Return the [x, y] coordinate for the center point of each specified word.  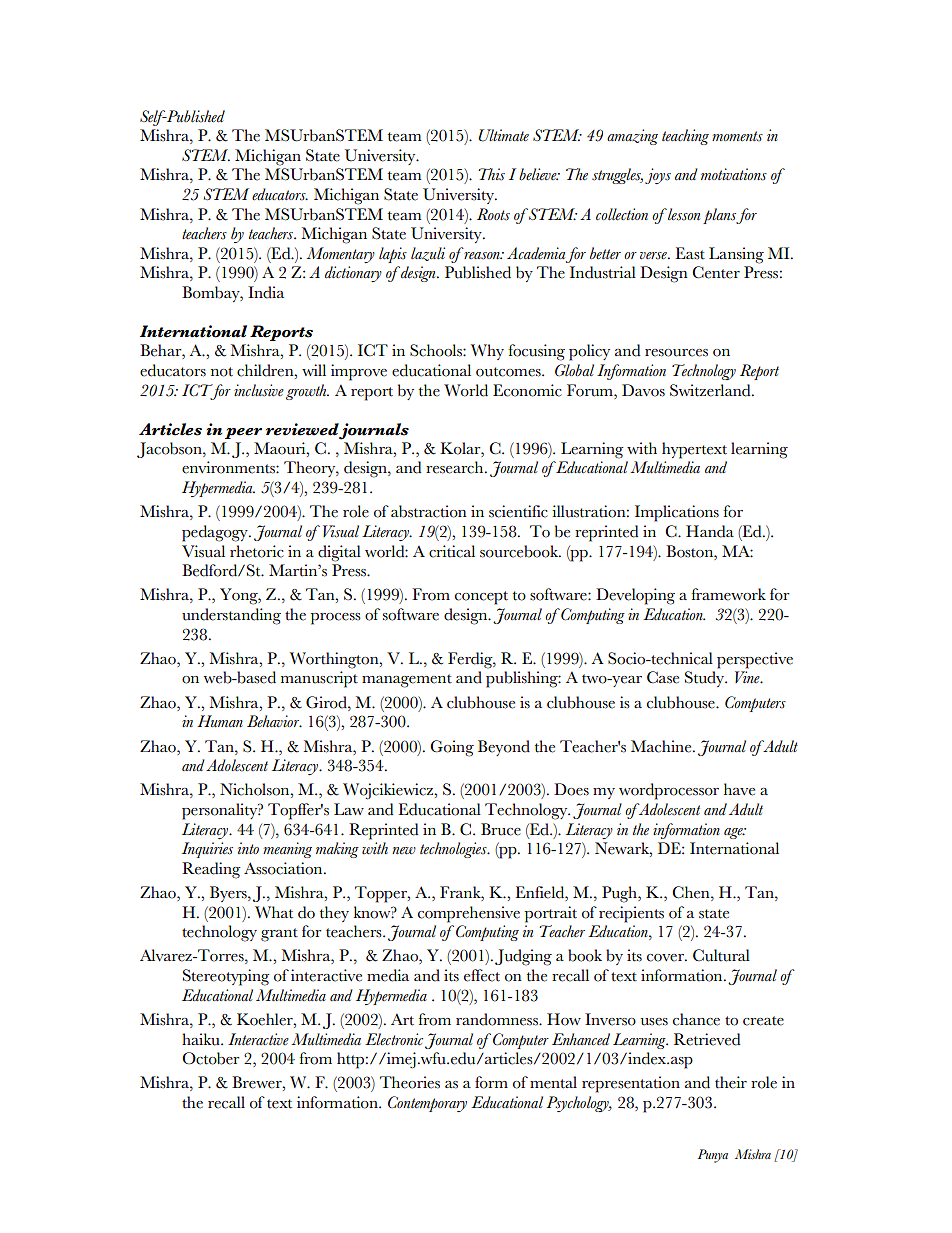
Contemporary [427, 1104]
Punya [713, 1156]
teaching [685, 137]
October [211, 1058]
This [491, 174]
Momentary [341, 255]
